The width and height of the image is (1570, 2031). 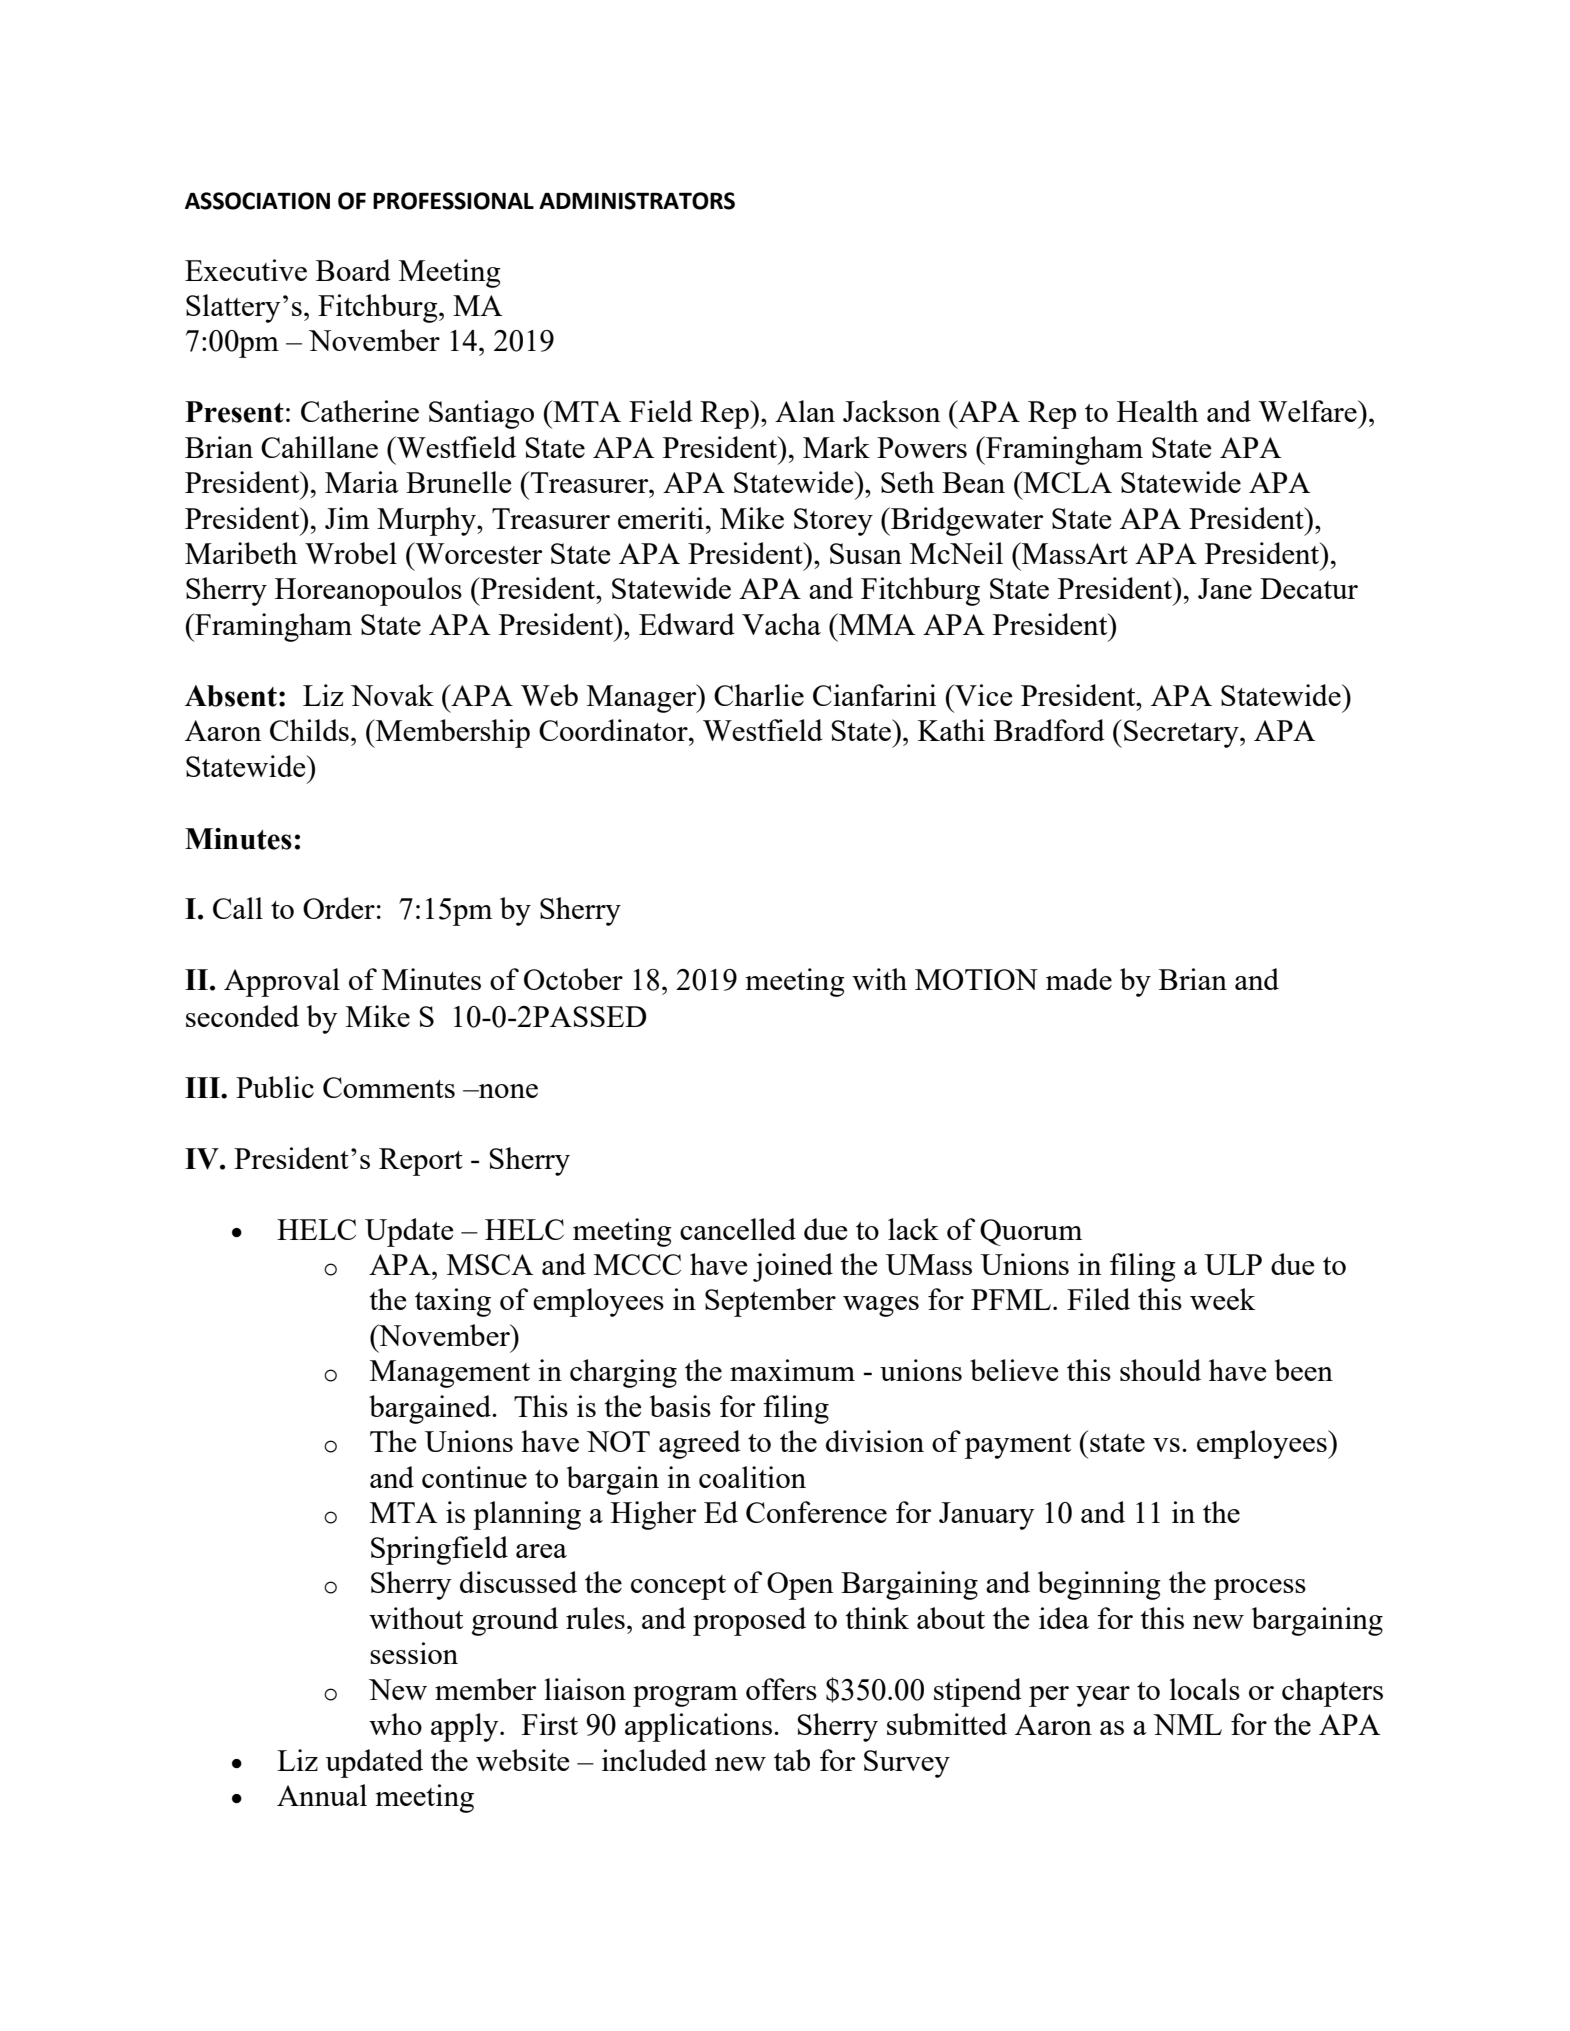 I want to click on made, so click(x=1079, y=979).
